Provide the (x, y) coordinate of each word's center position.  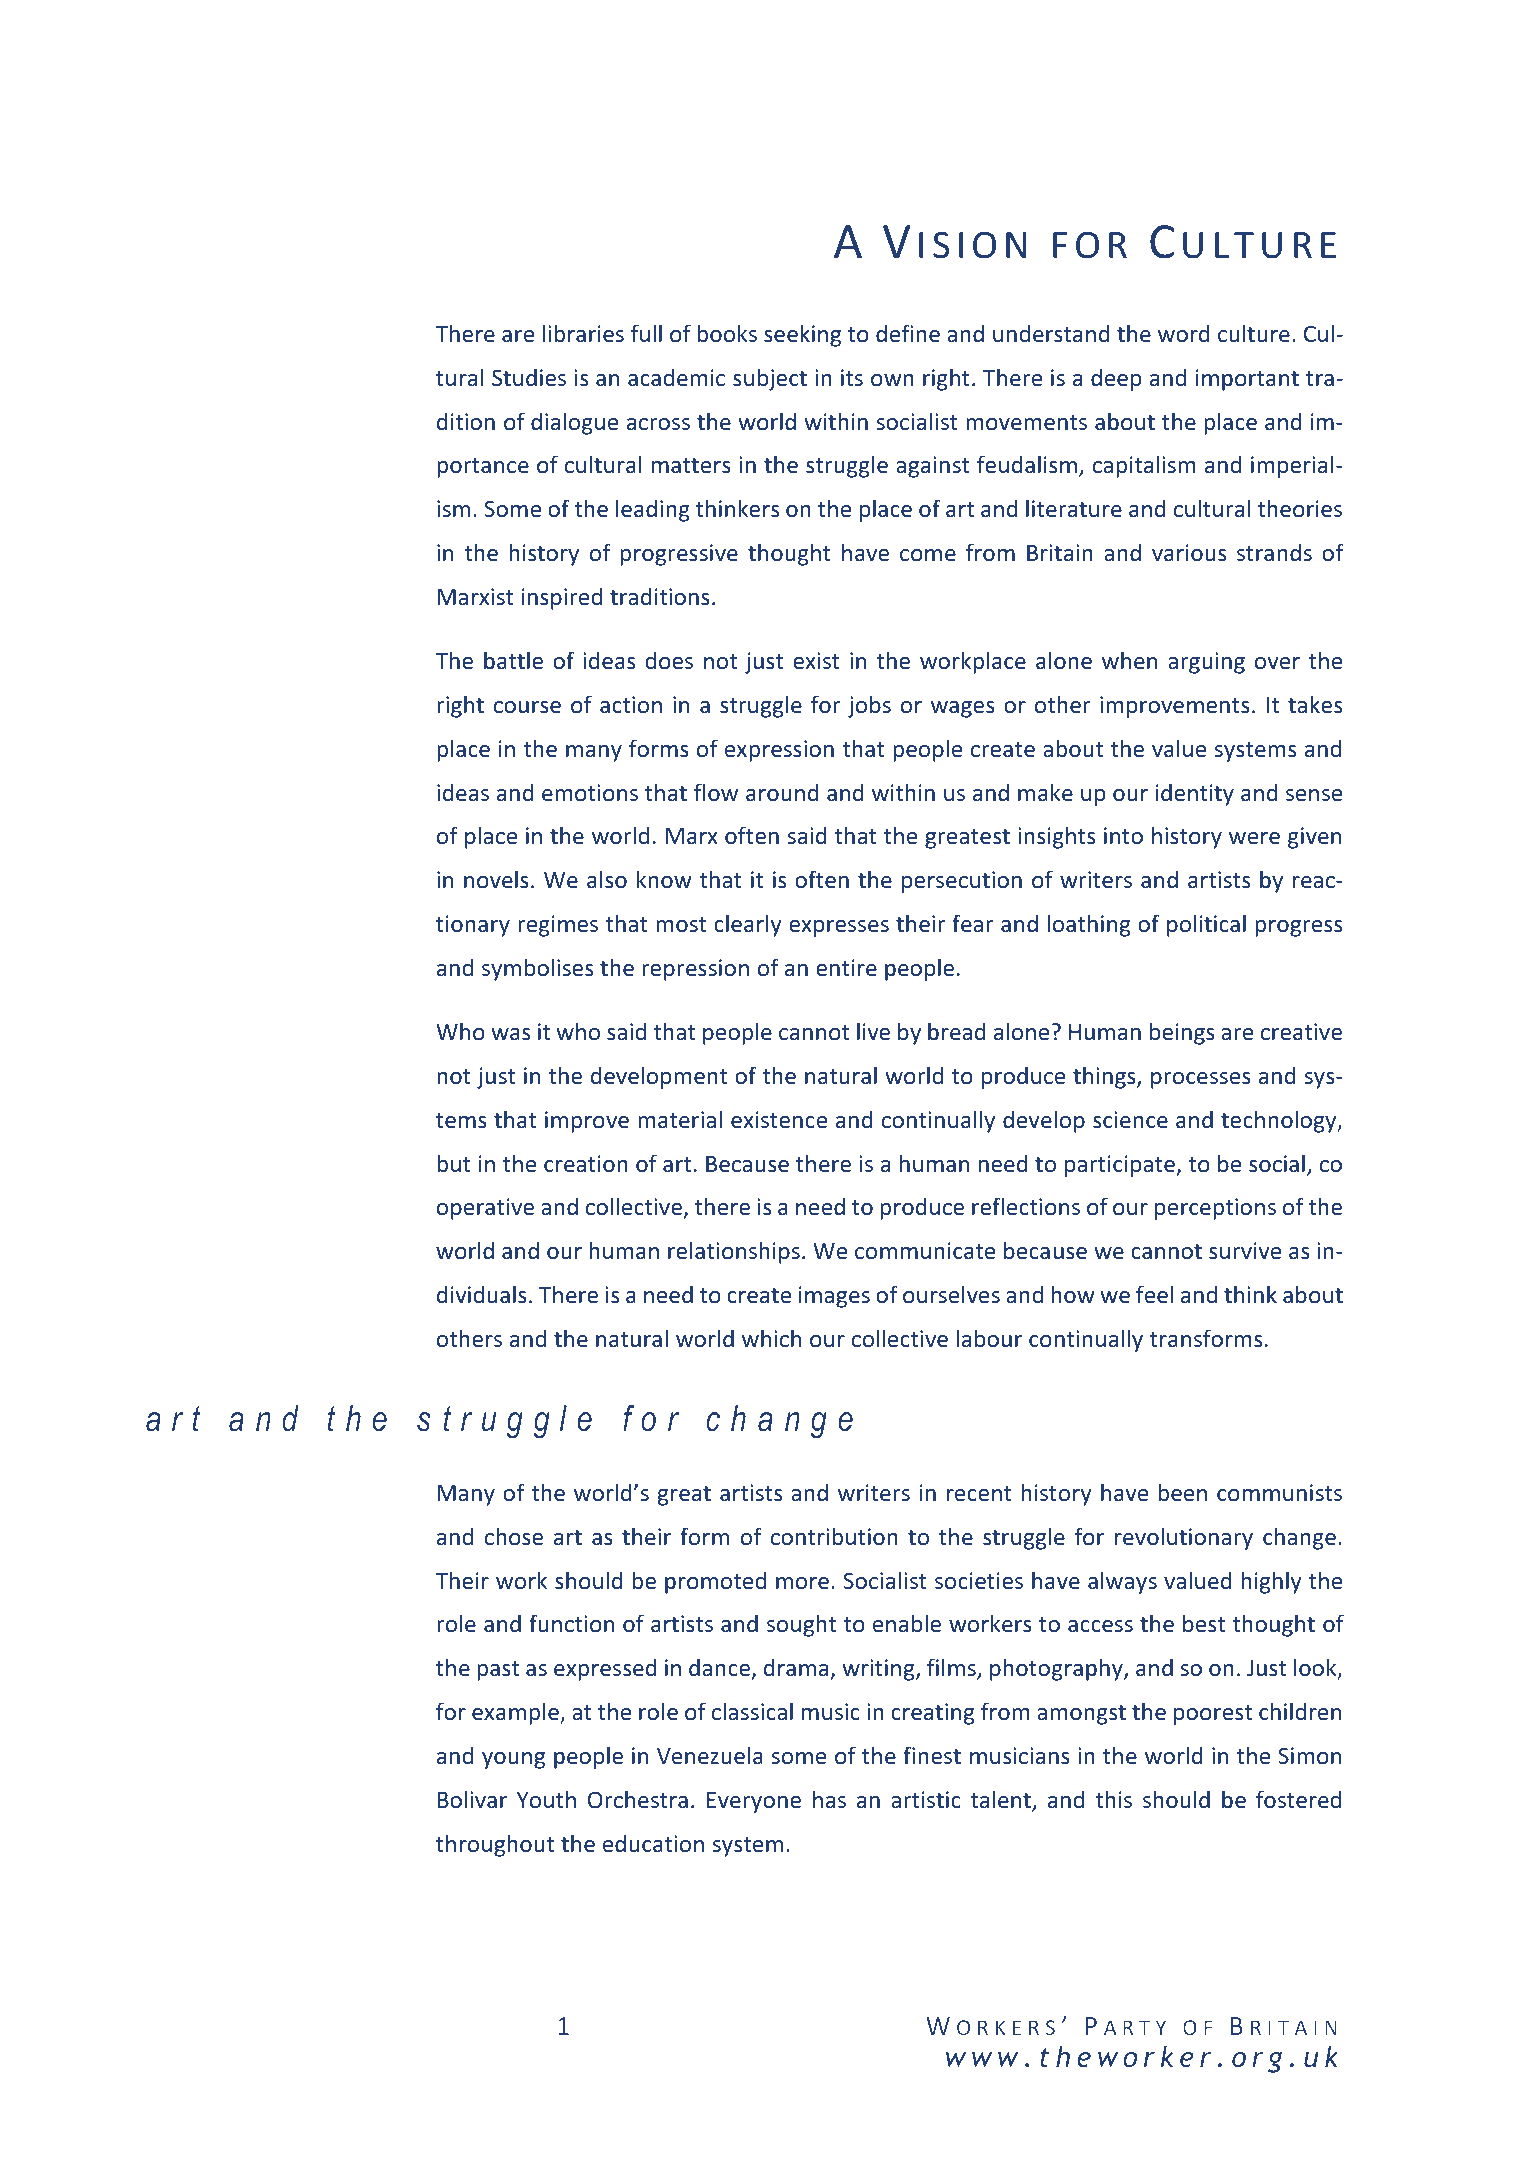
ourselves (951, 1294)
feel (1154, 1294)
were (1254, 838)
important (1247, 380)
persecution (962, 882)
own (892, 380)
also (607, 879)
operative (485, 1209)
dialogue (574, 423)
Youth (546, 1799)
